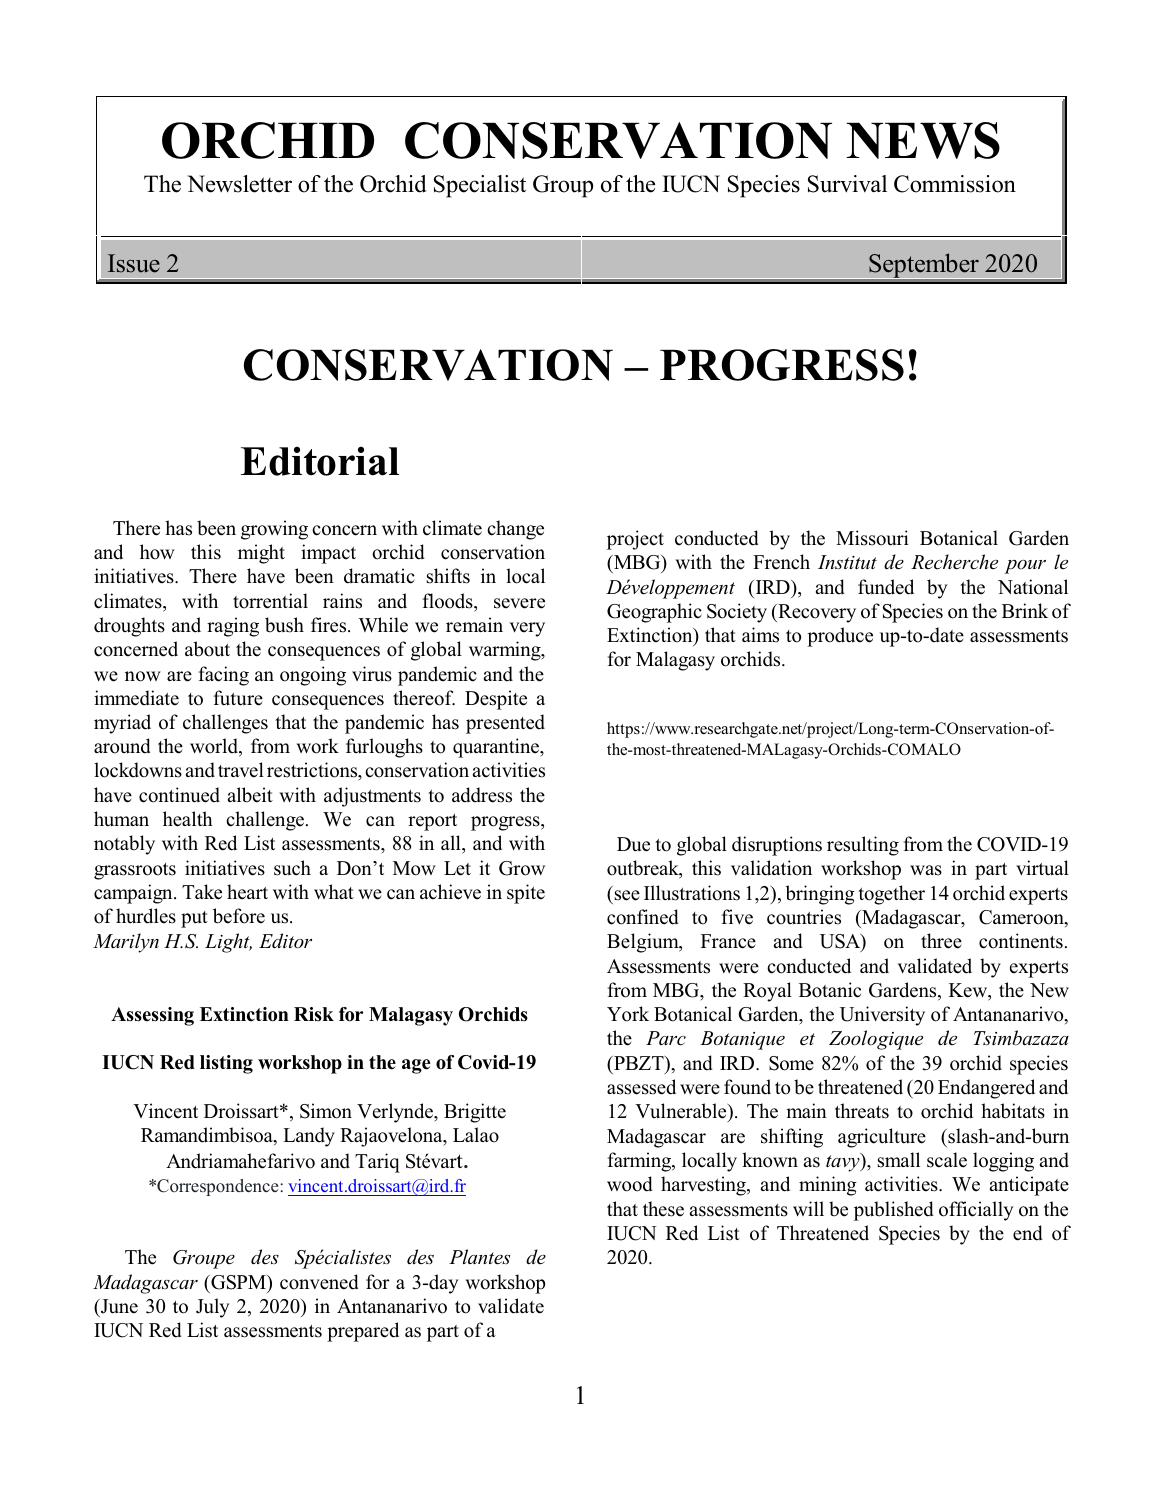 The image size is (1163, 1505). What do you see at coordinates (212, 1308) in the document?
I see `July` at bounding box center [212, 1308].
